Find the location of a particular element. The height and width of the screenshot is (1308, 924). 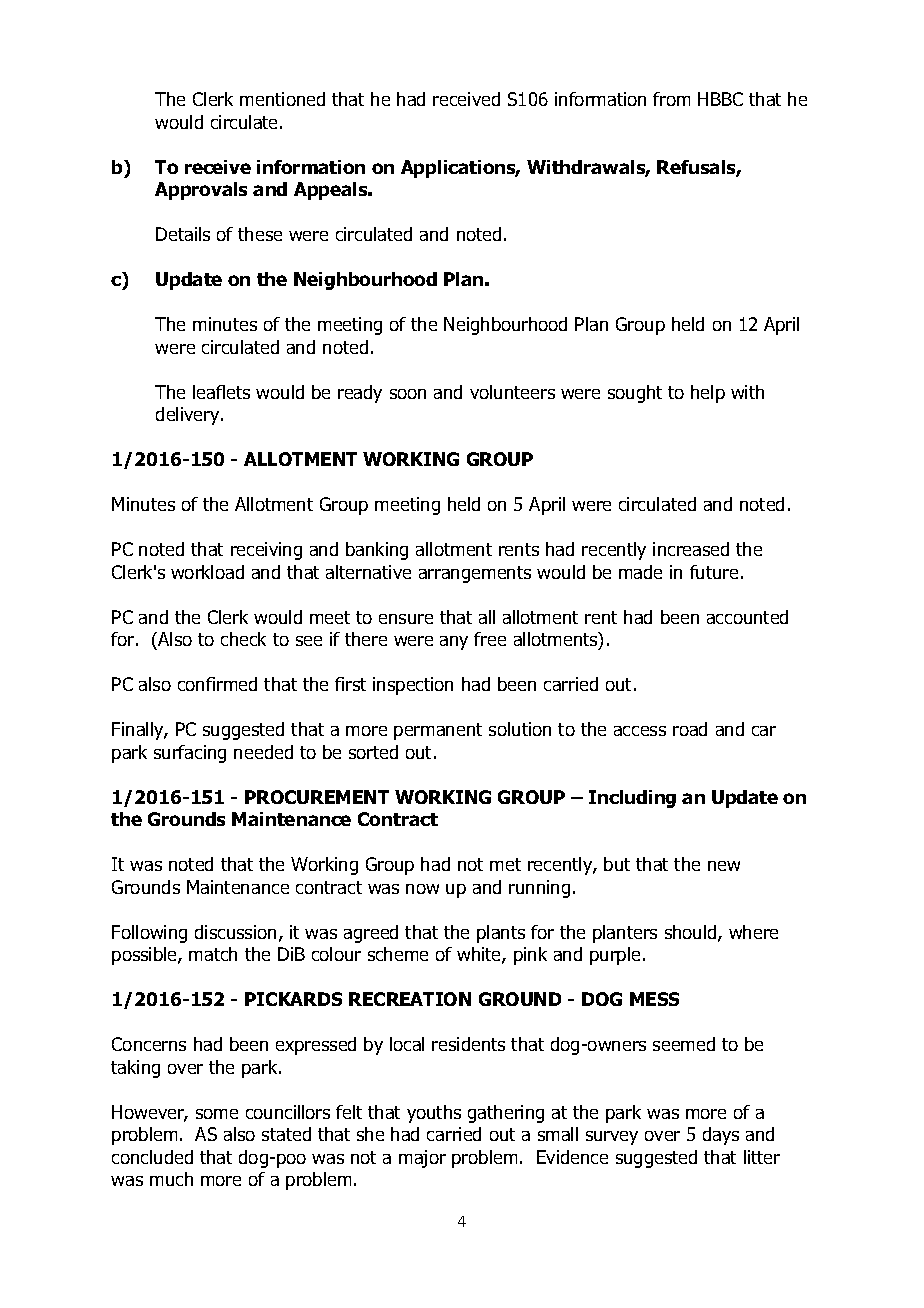

accounted is located at coordinates (747, 617).
